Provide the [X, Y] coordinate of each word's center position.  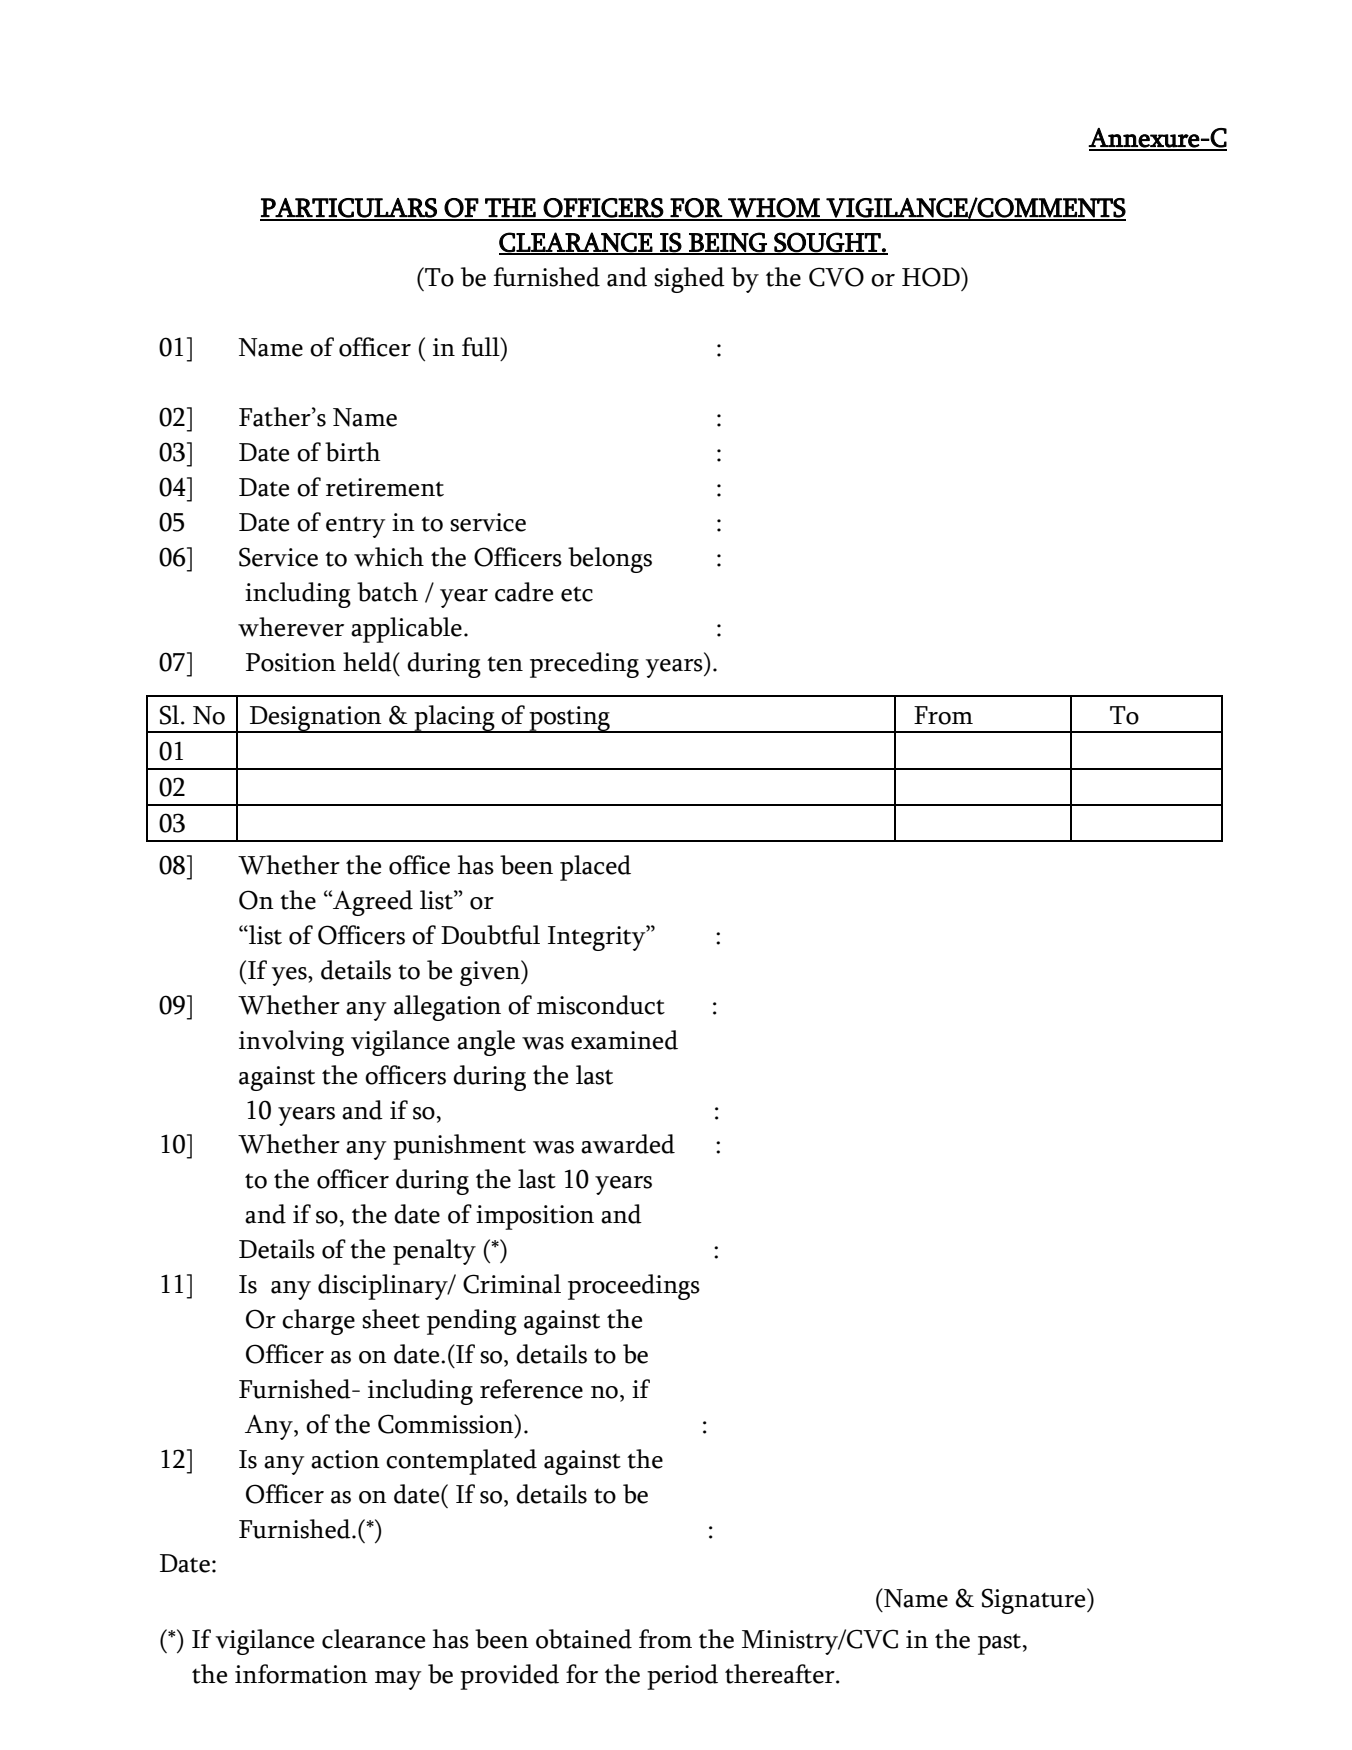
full [482, 347]
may [398, 1680]
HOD [932, 277]
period [682, 1677]
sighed [689, 280]
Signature [1035, 1601]
